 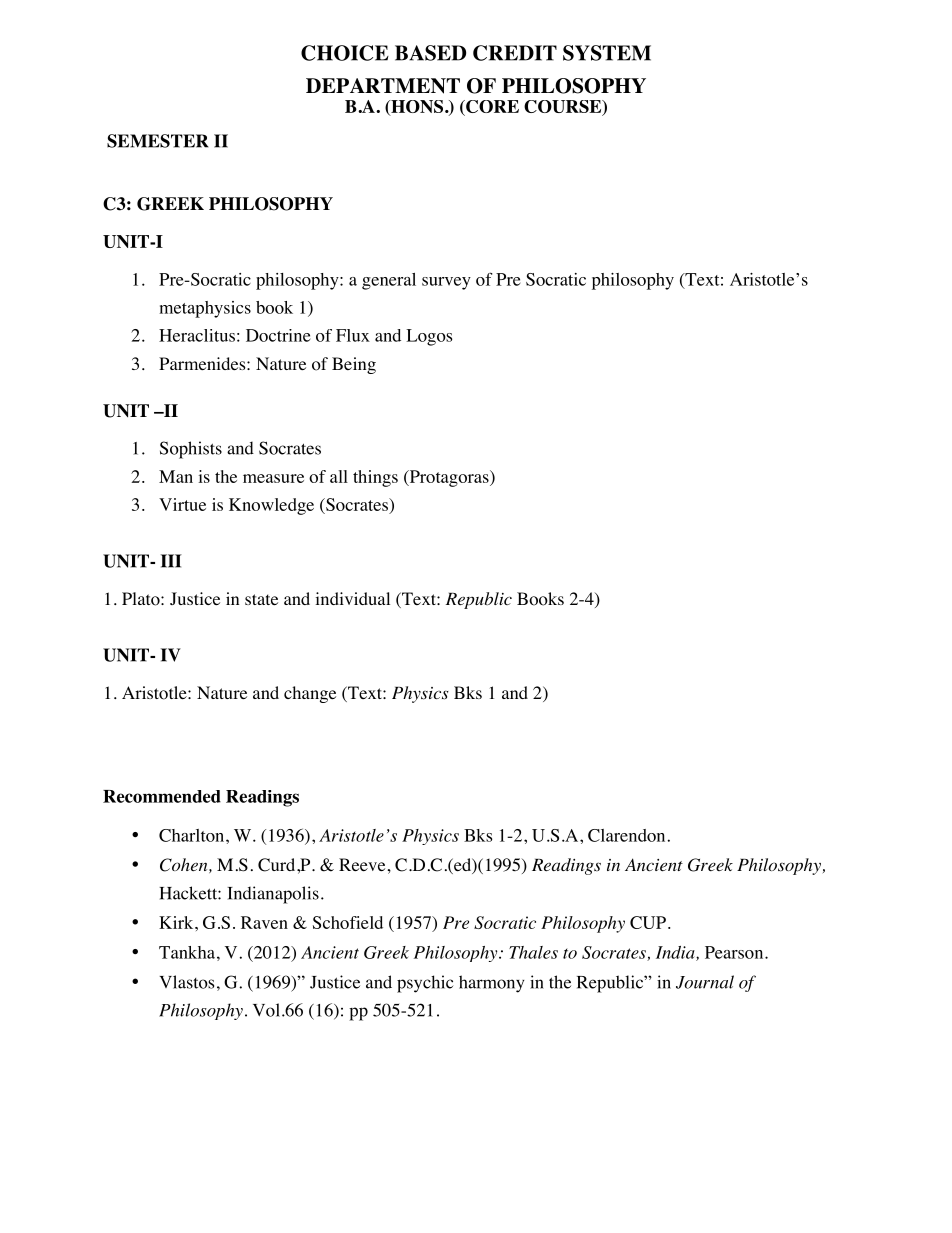 I want to click on Logos, so click(x=429, y=337).
